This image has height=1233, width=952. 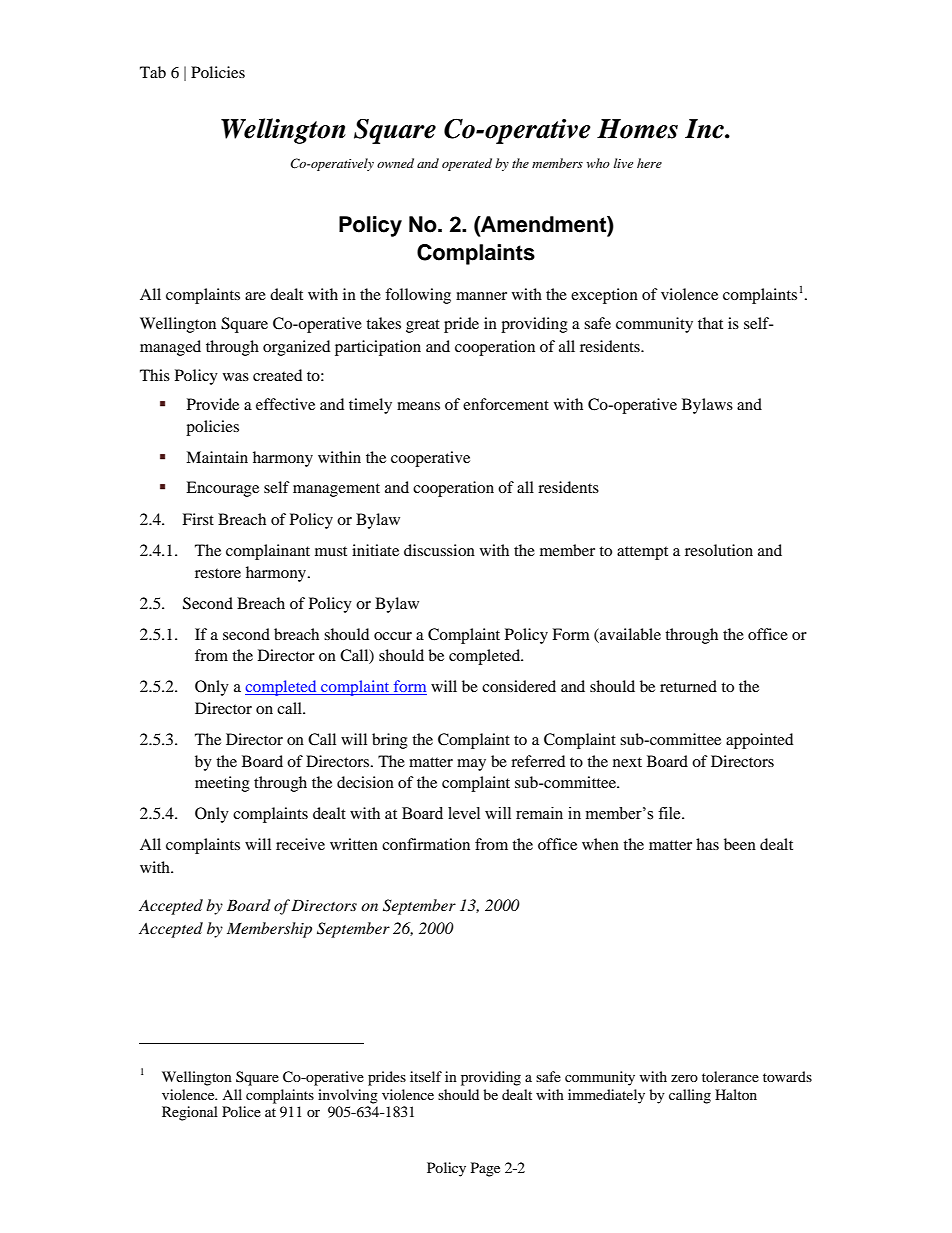 What do you see at coordinates (485, 1169) in the image?
I see `Page` at bounding box center [485, 1169].
